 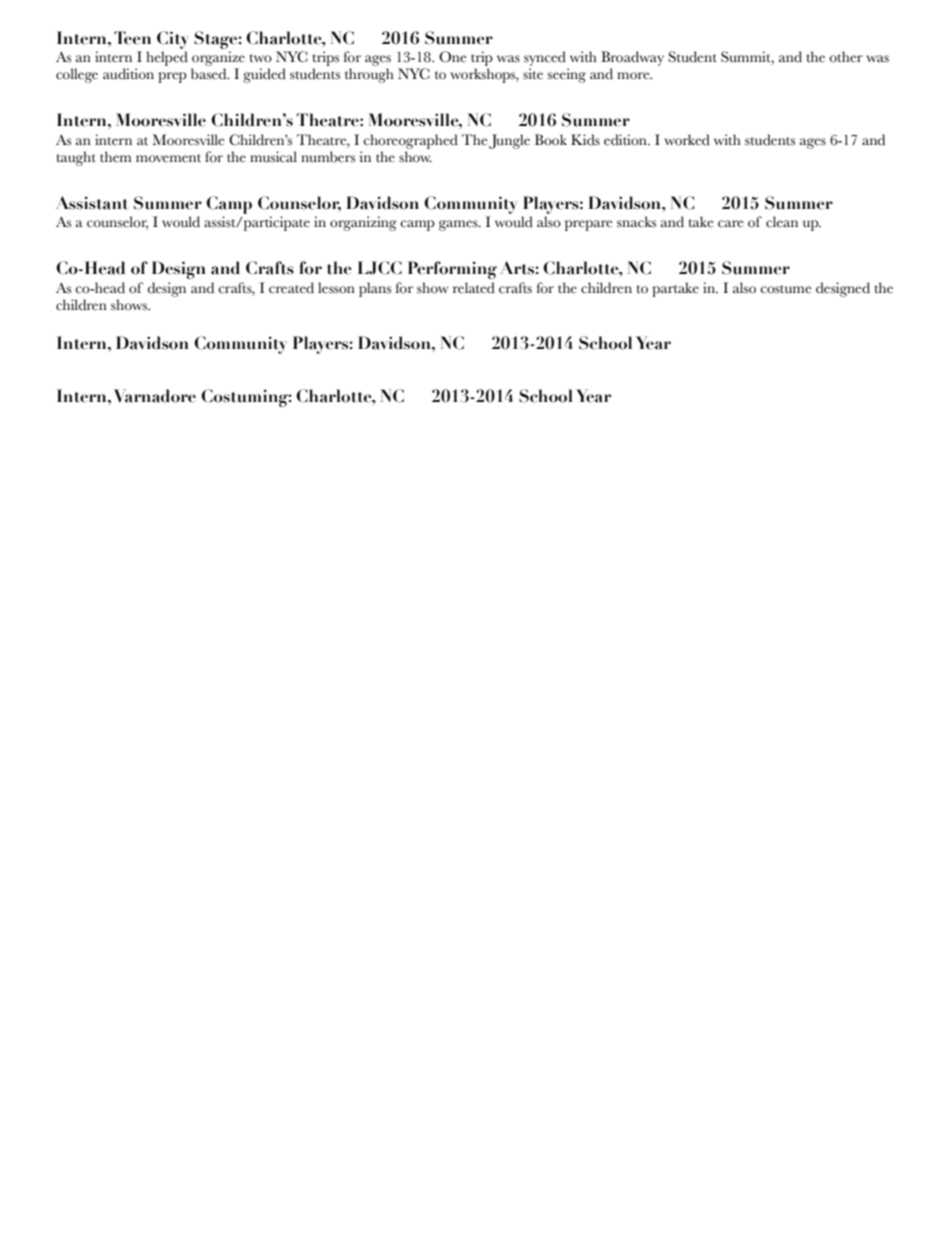 I want to click on organizing, so click(x=363, y=223).
